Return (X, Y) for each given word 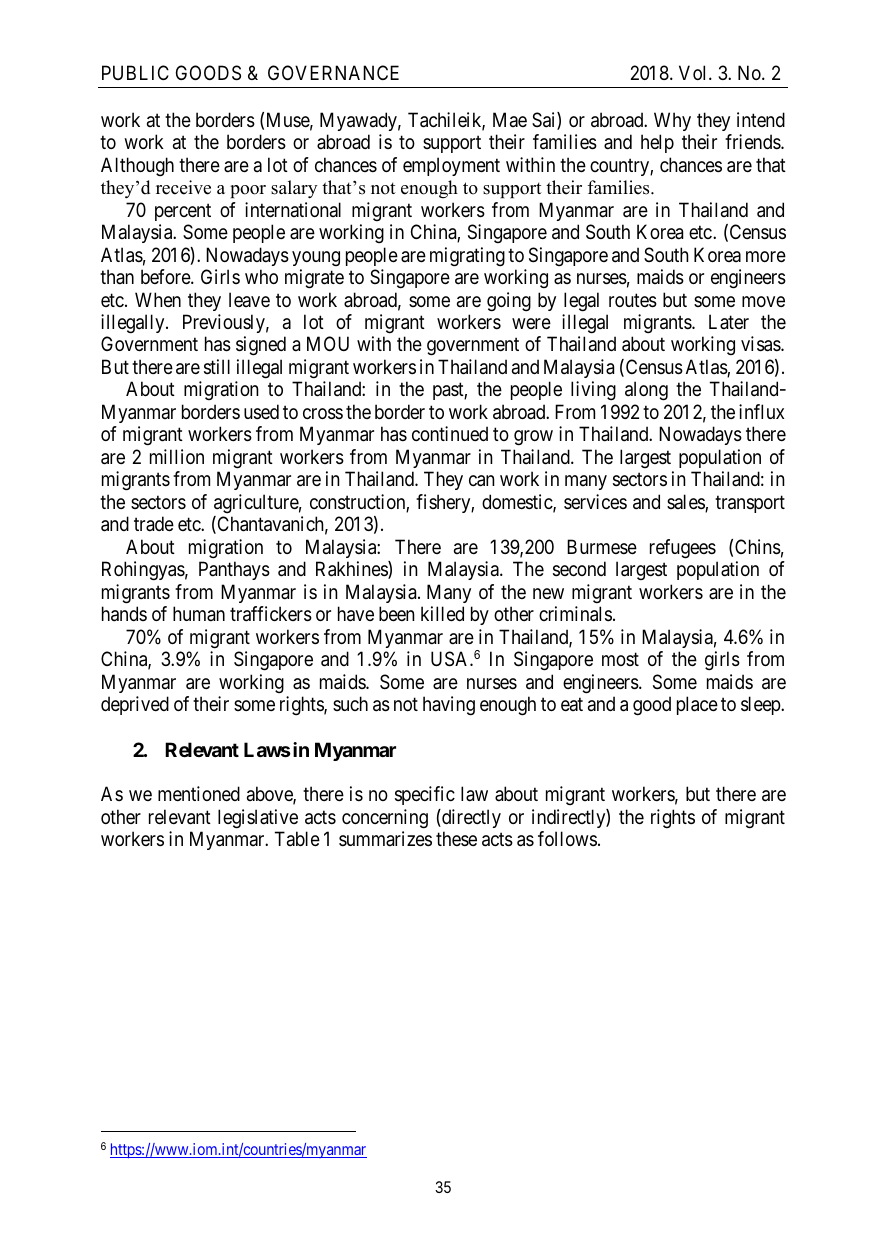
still (217, 367)
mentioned (199, 793)
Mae (510, 119)
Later (729, 322)
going (509, 302)
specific (425, 795)
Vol (694, 72)
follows (567, 839)
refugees (683, 549)
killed (442, 614)
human (199, 614)
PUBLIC (135, 72)
